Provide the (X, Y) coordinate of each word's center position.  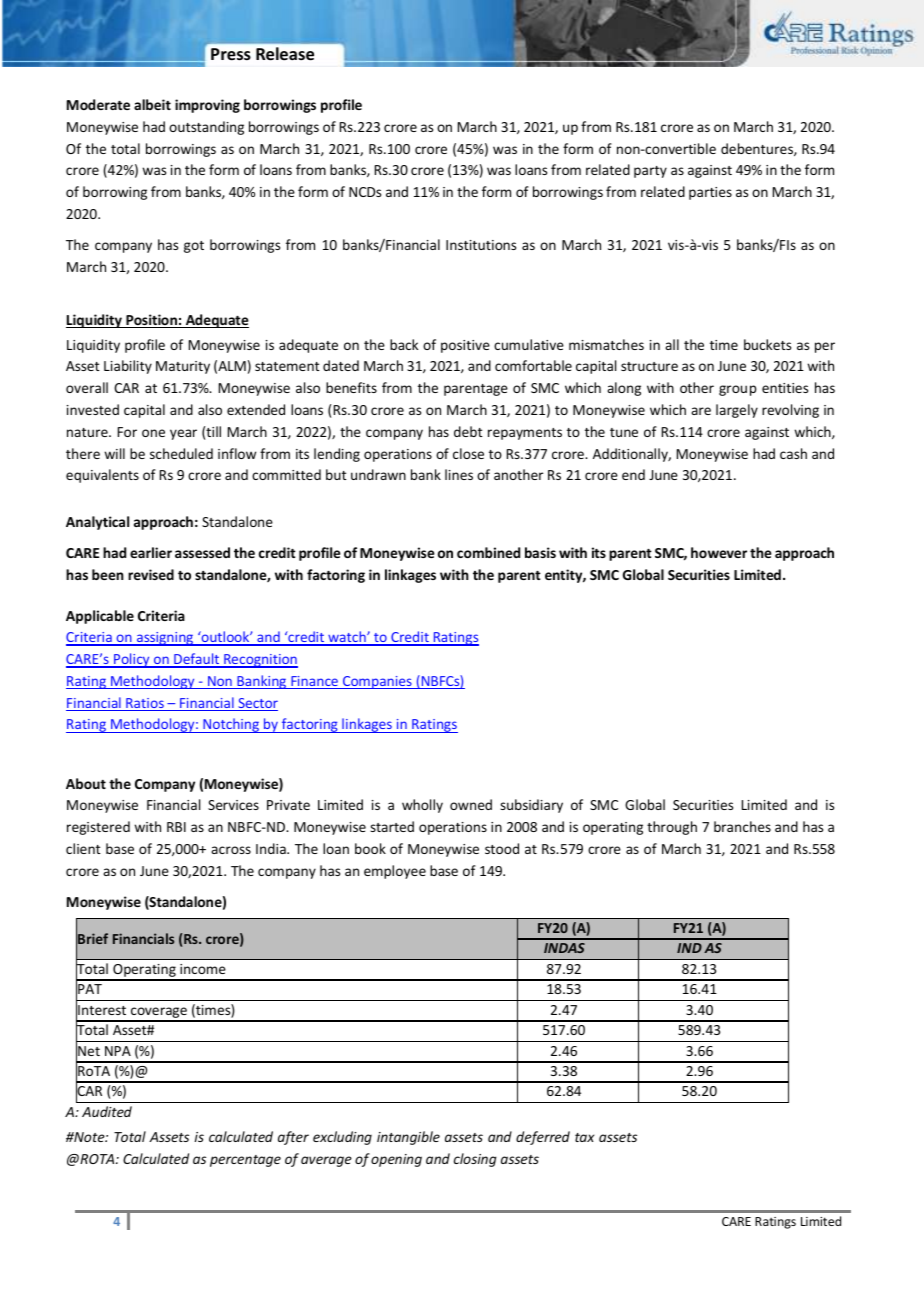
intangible (408, 1138)
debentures (758, 149)
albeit (152, 104)
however (719, 552)
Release (285, 54)
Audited (107, 1111)
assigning (165, 639)
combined (488, 552)
